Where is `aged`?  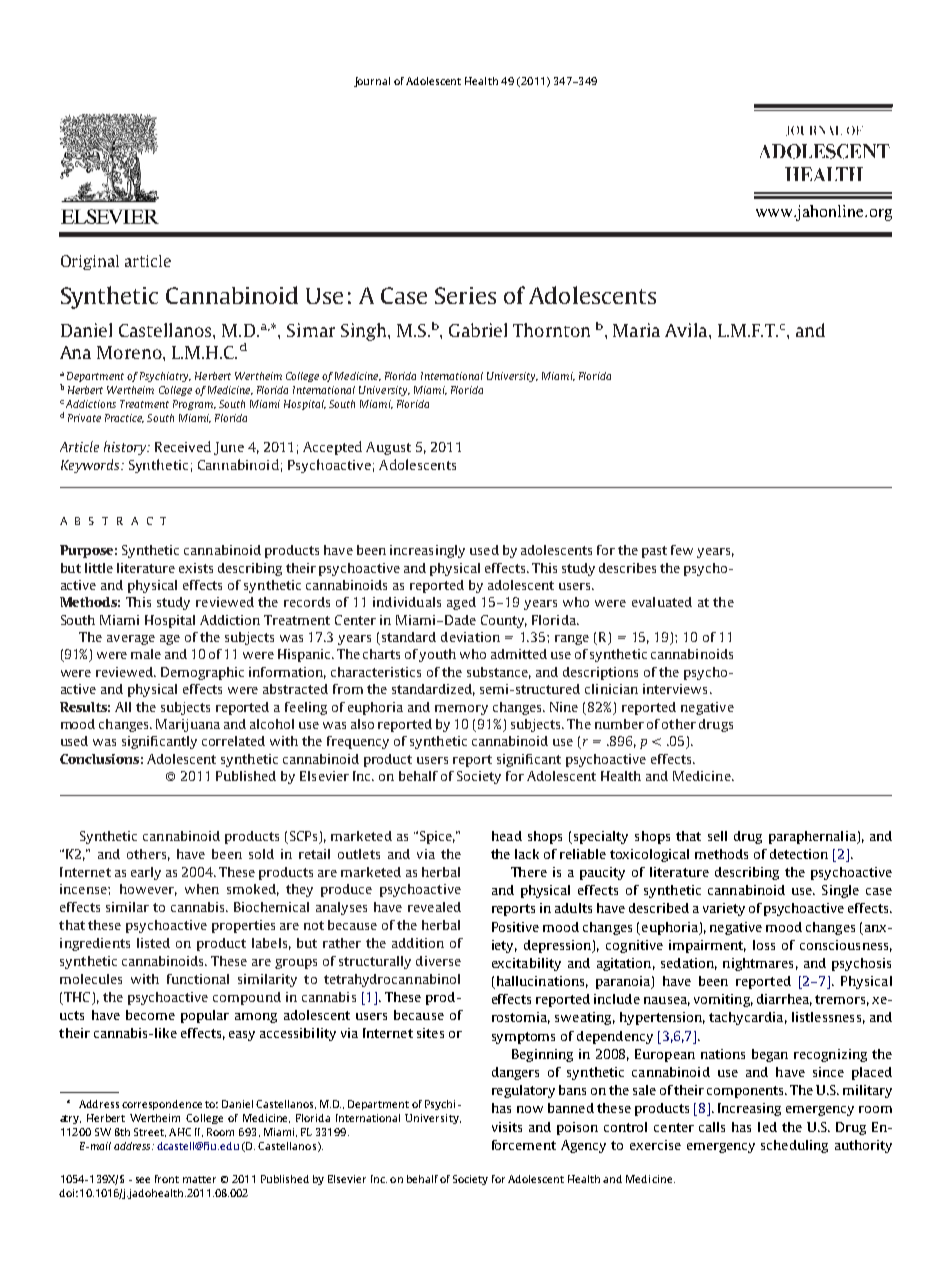 aged is located at coordinates (461, 603).
